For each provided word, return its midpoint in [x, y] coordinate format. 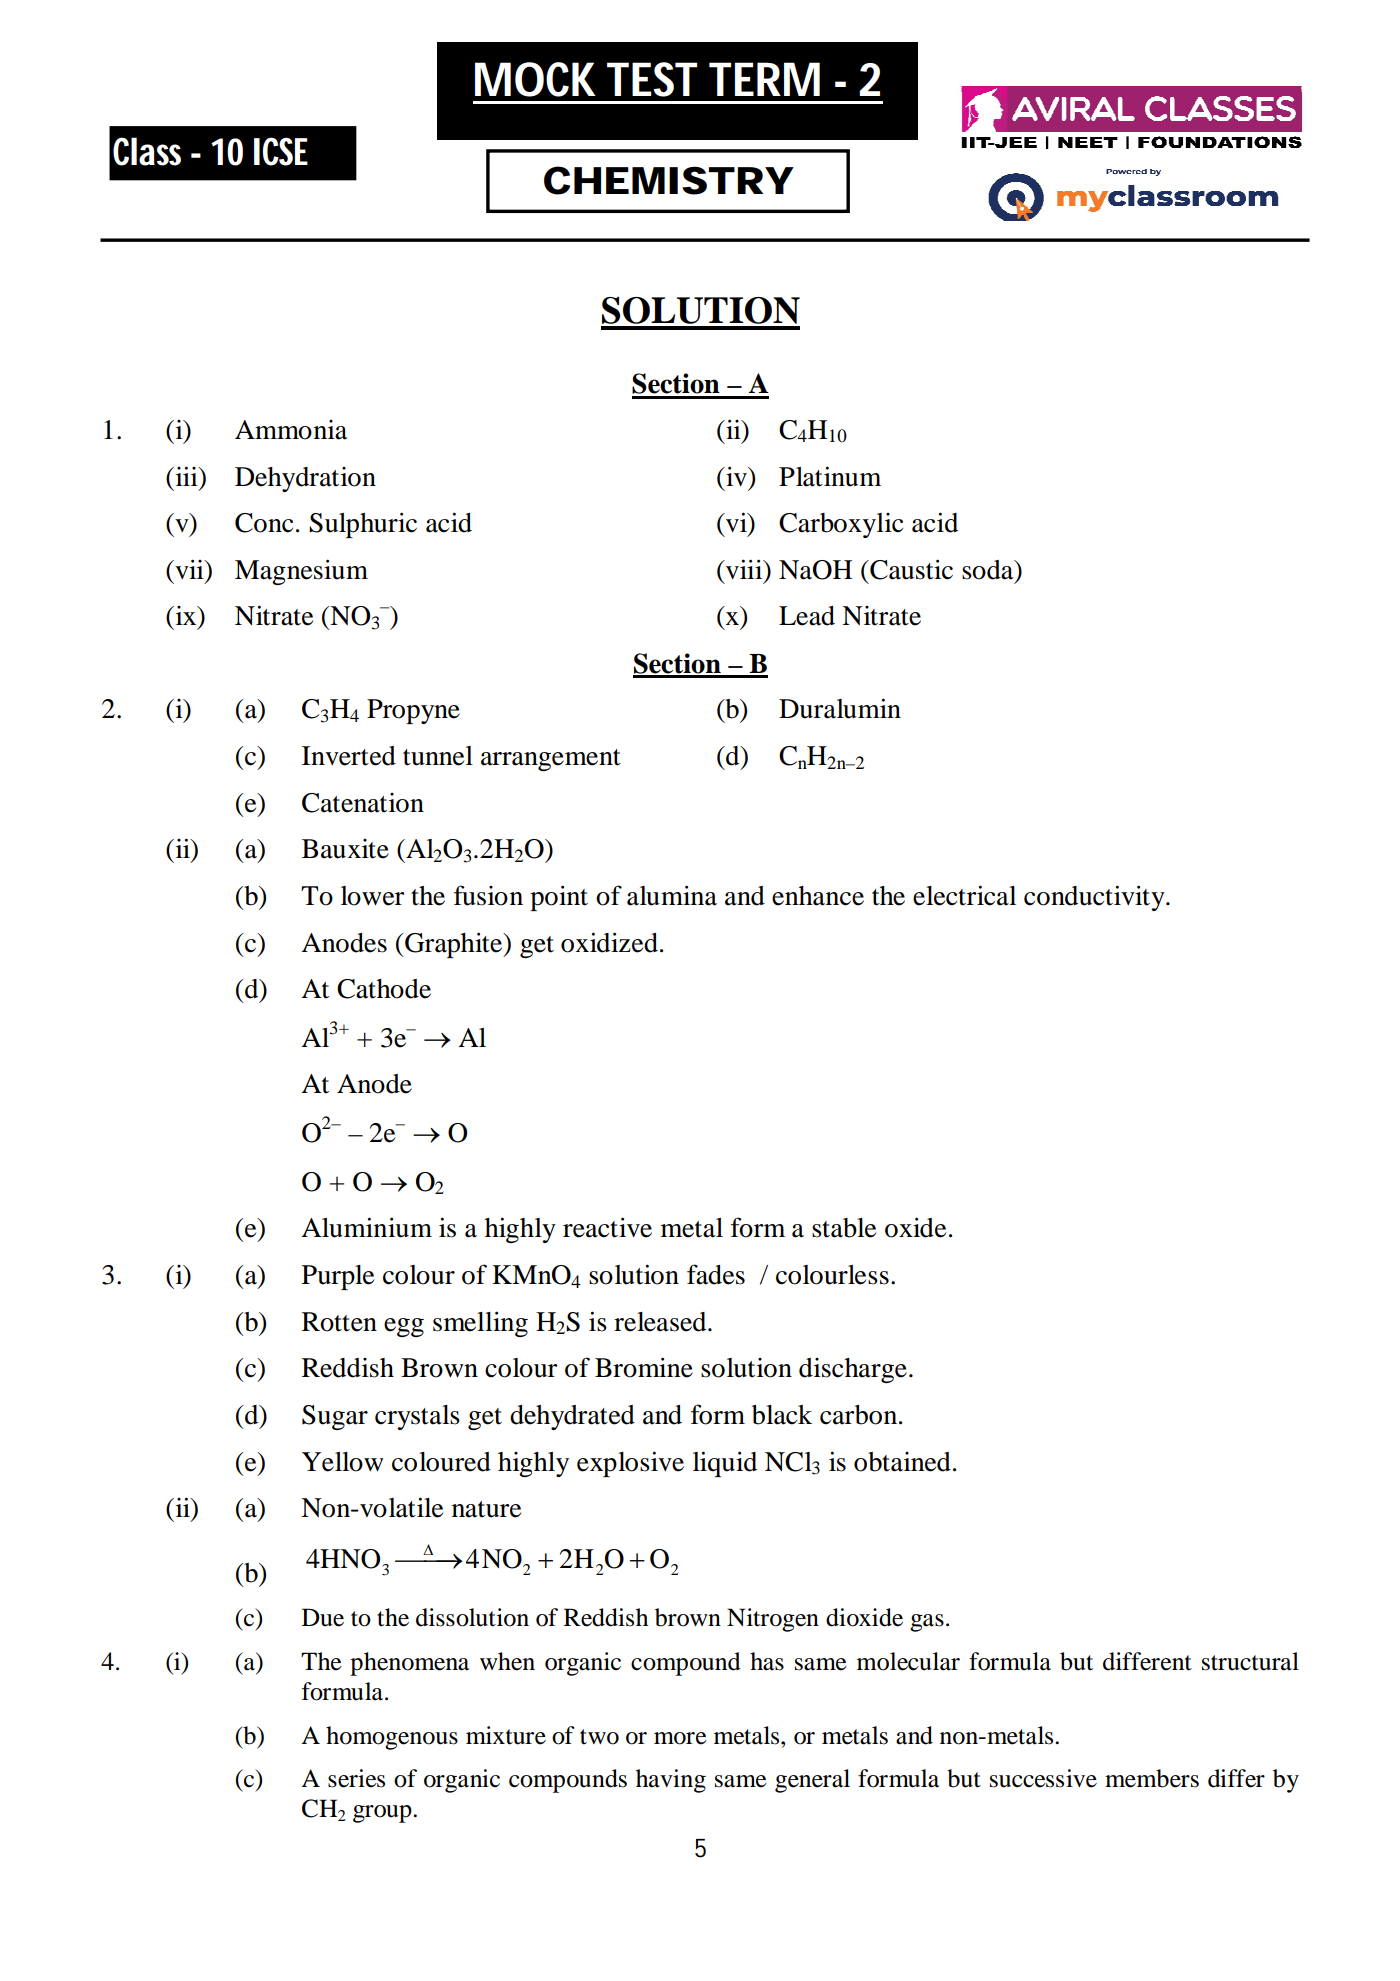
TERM [764, 79]
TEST [652, 79]
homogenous [392, 1738]
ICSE [281, 151]
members [1152, 1778]
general [812, 1781]
